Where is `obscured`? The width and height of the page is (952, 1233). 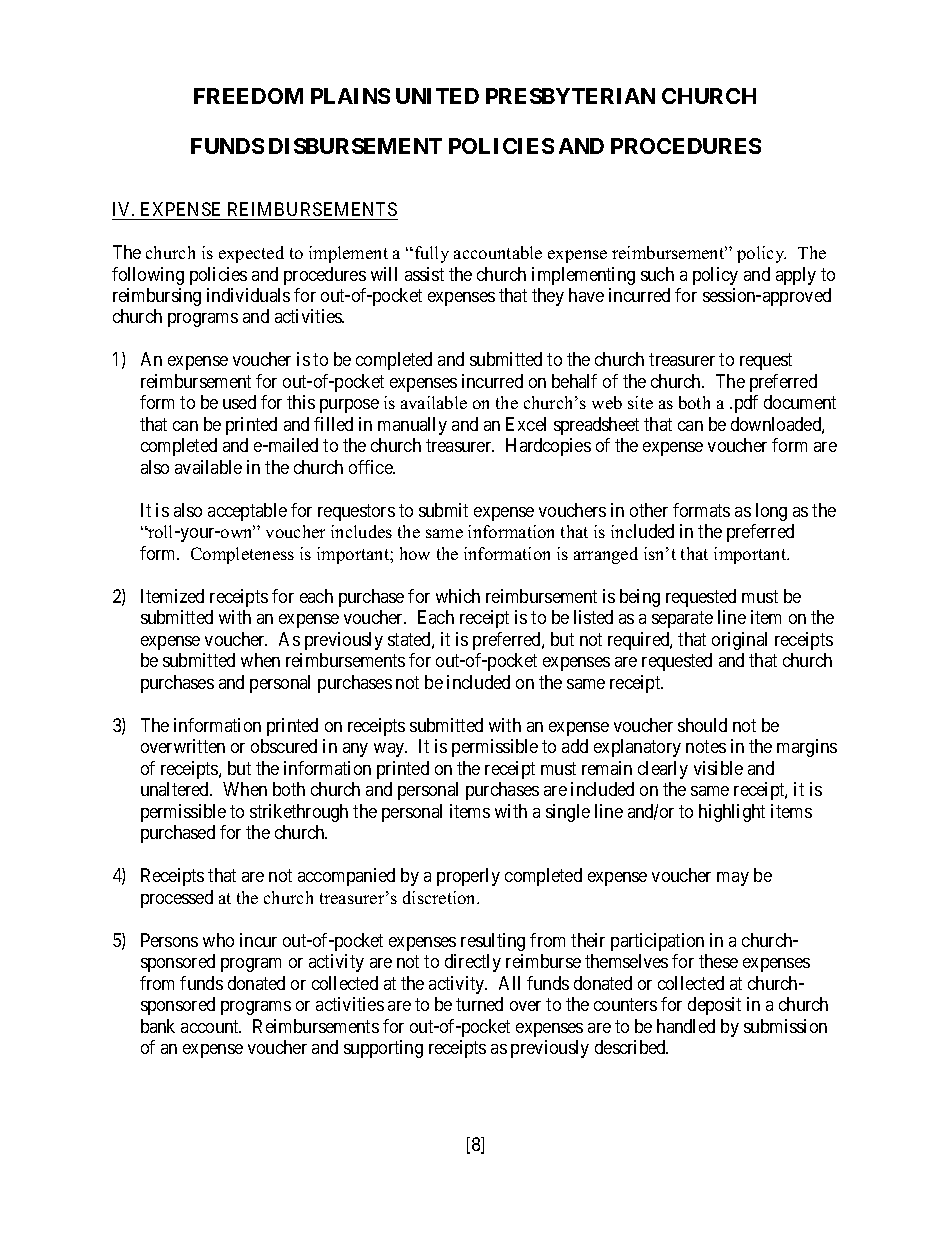 obscured is located at coordinates (284, 746).
